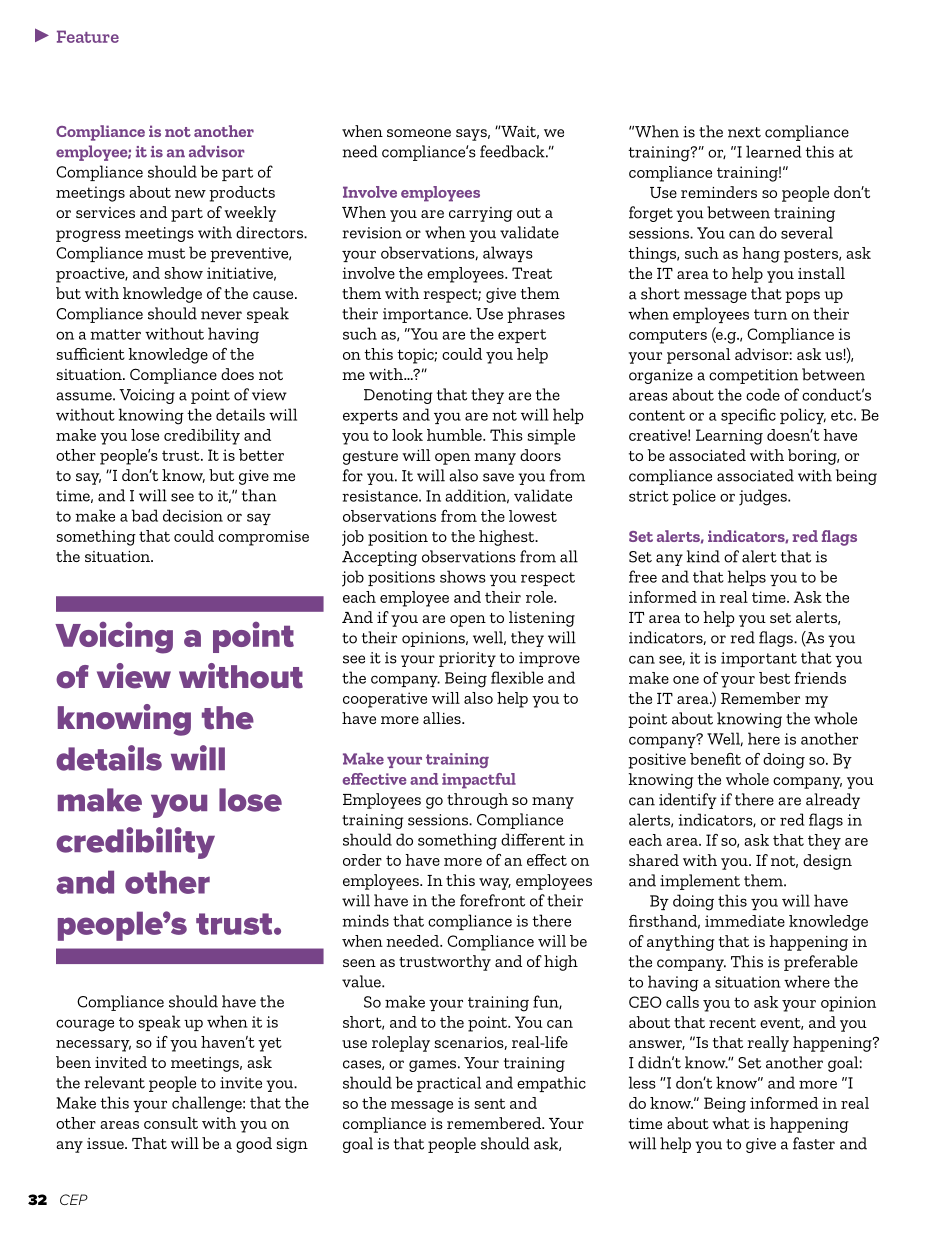  What do you see at coordinates (362, 860) in the image?
I see `order` at bounding box center [362, 860].
